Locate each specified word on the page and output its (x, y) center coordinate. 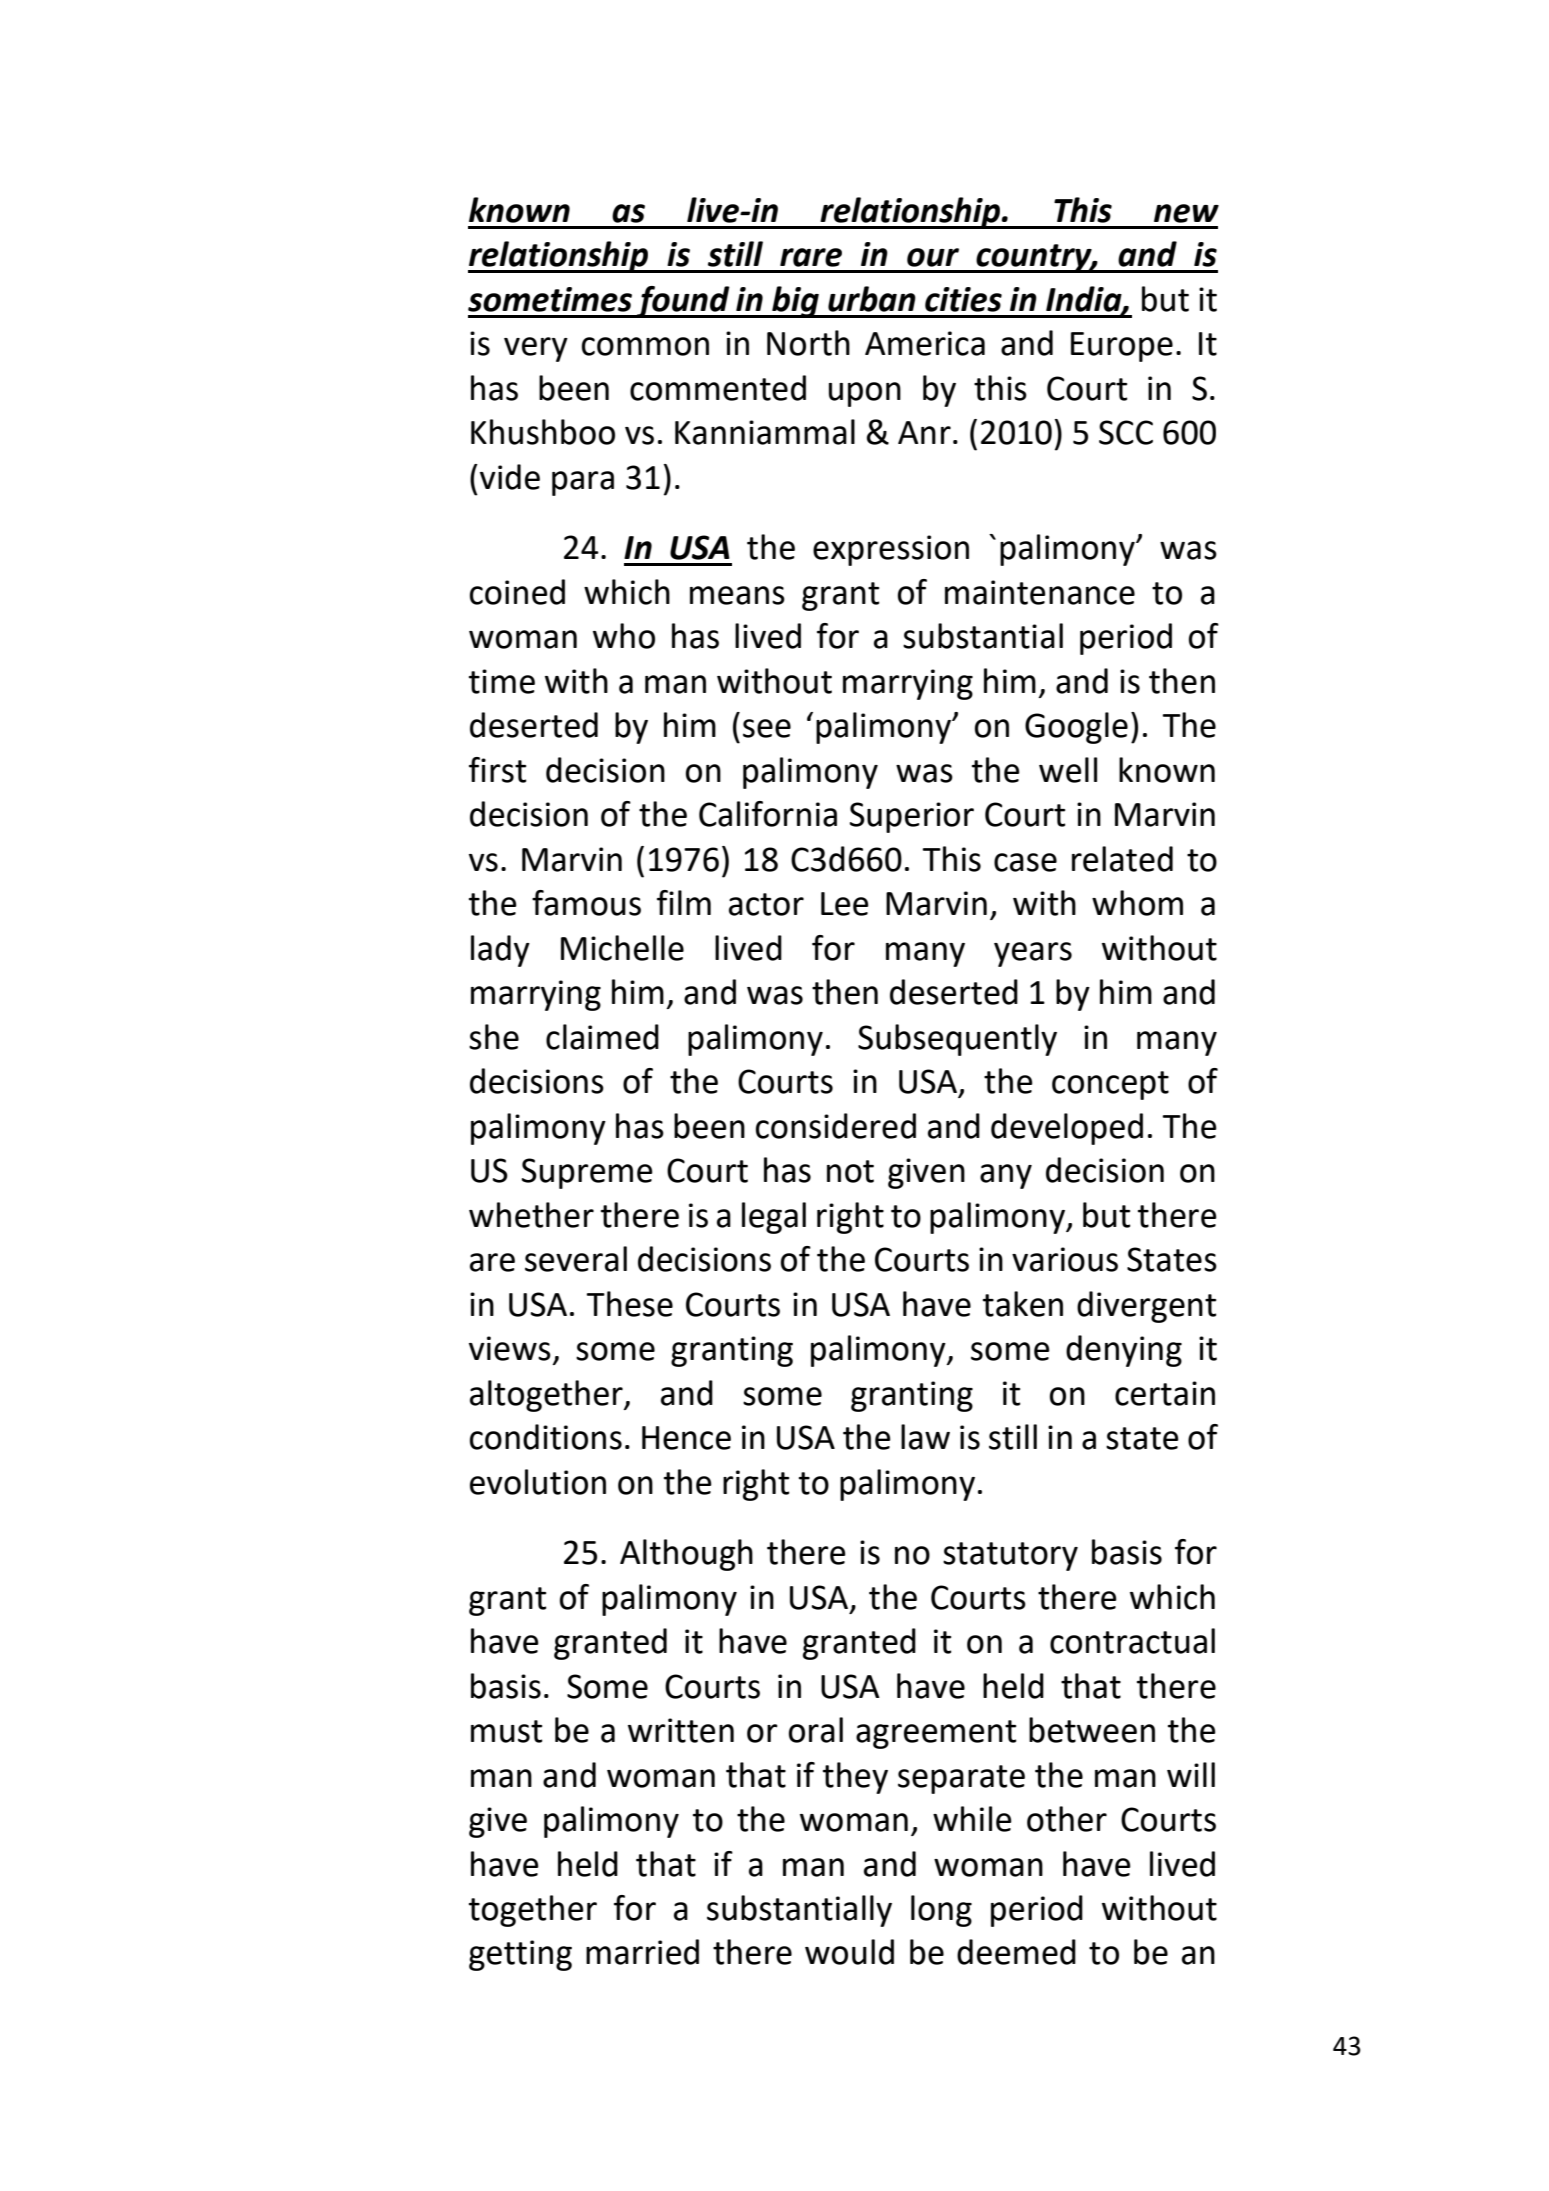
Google (1076, 728)
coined (517, 592)
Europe (1122, 347)
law (925, 1437)
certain (1165, 1393)
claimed (602, 1037)
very (536, 349)
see (767, 728)
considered (836, 1126)
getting (520, 1955)
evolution (538, 1482)
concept (1110, 1085)
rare (811, 257)
